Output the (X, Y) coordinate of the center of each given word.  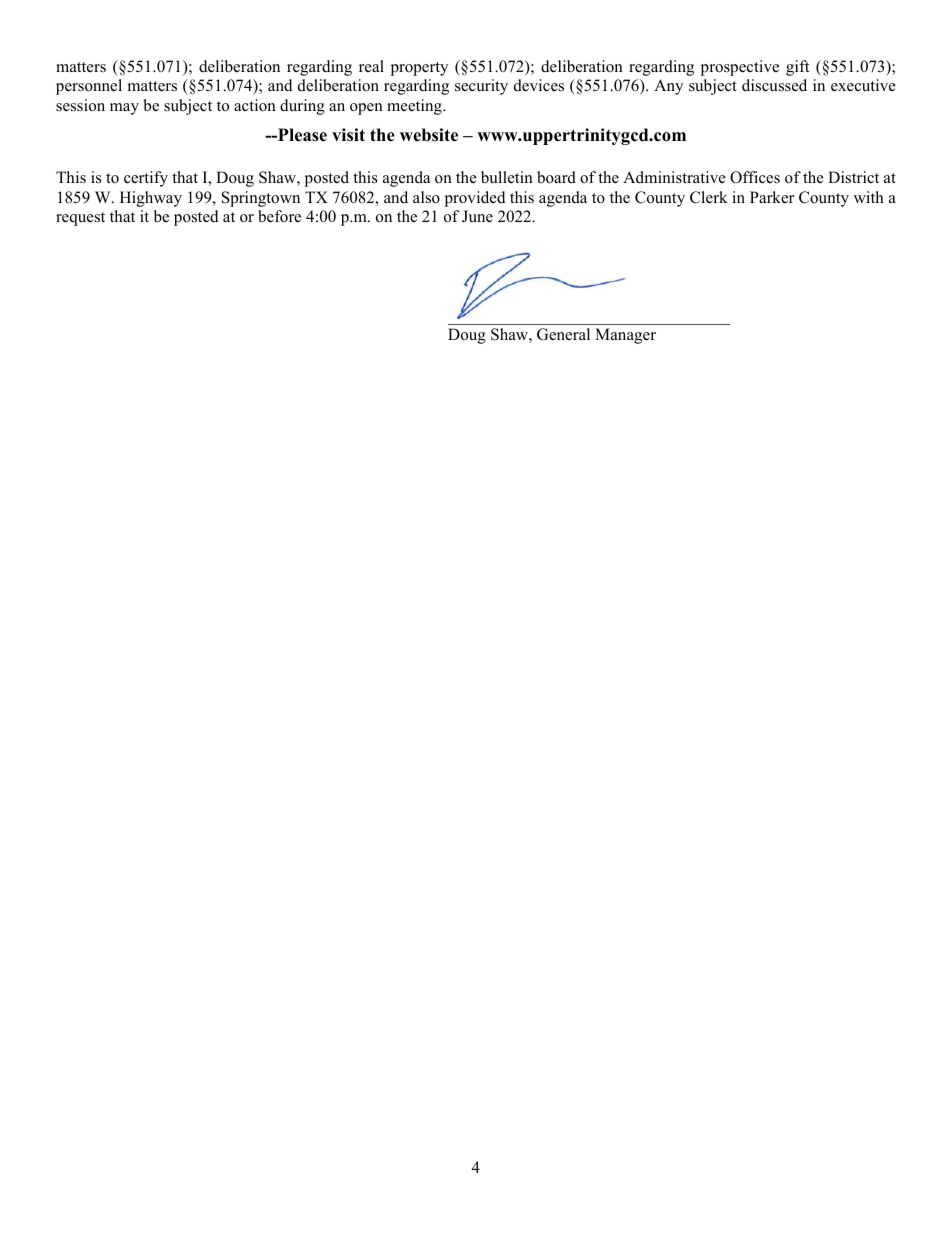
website (429, 135)
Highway (151, 199)
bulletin (507, 177)
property (419, 69)
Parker (772, 197)
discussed (774, 85)
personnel (89, 87)
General (563, 334)
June (477, 216)
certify (146, 179)
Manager (625, 336)
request (80, 219)
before (279, 216)
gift (797, 68)
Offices (755, 177)
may (124, 109)
